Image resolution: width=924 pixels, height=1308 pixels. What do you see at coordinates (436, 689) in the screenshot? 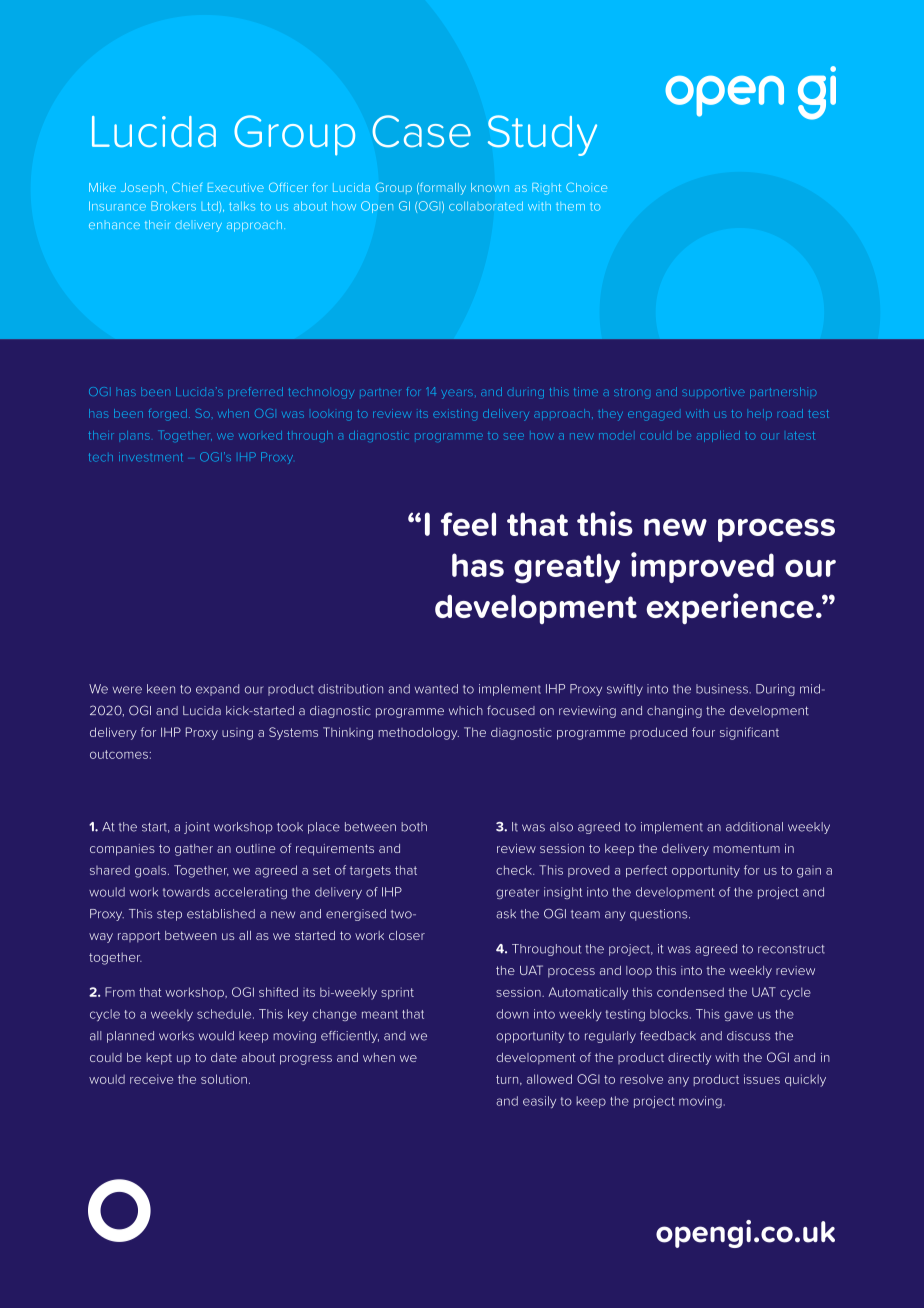
I see `wanted` at bounding box center [436, 689].
